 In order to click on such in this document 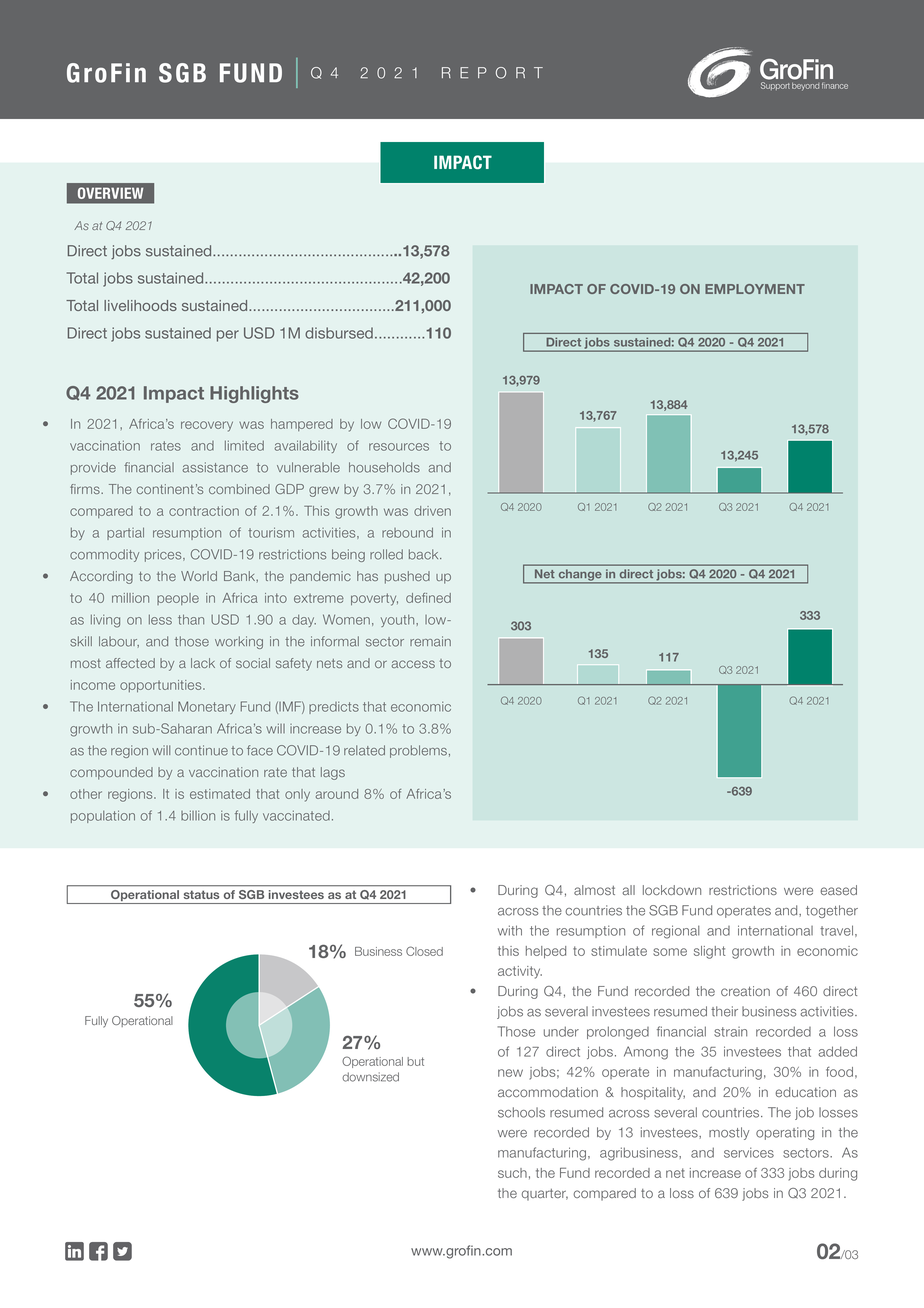, I will do `click(512, 1173)`.
